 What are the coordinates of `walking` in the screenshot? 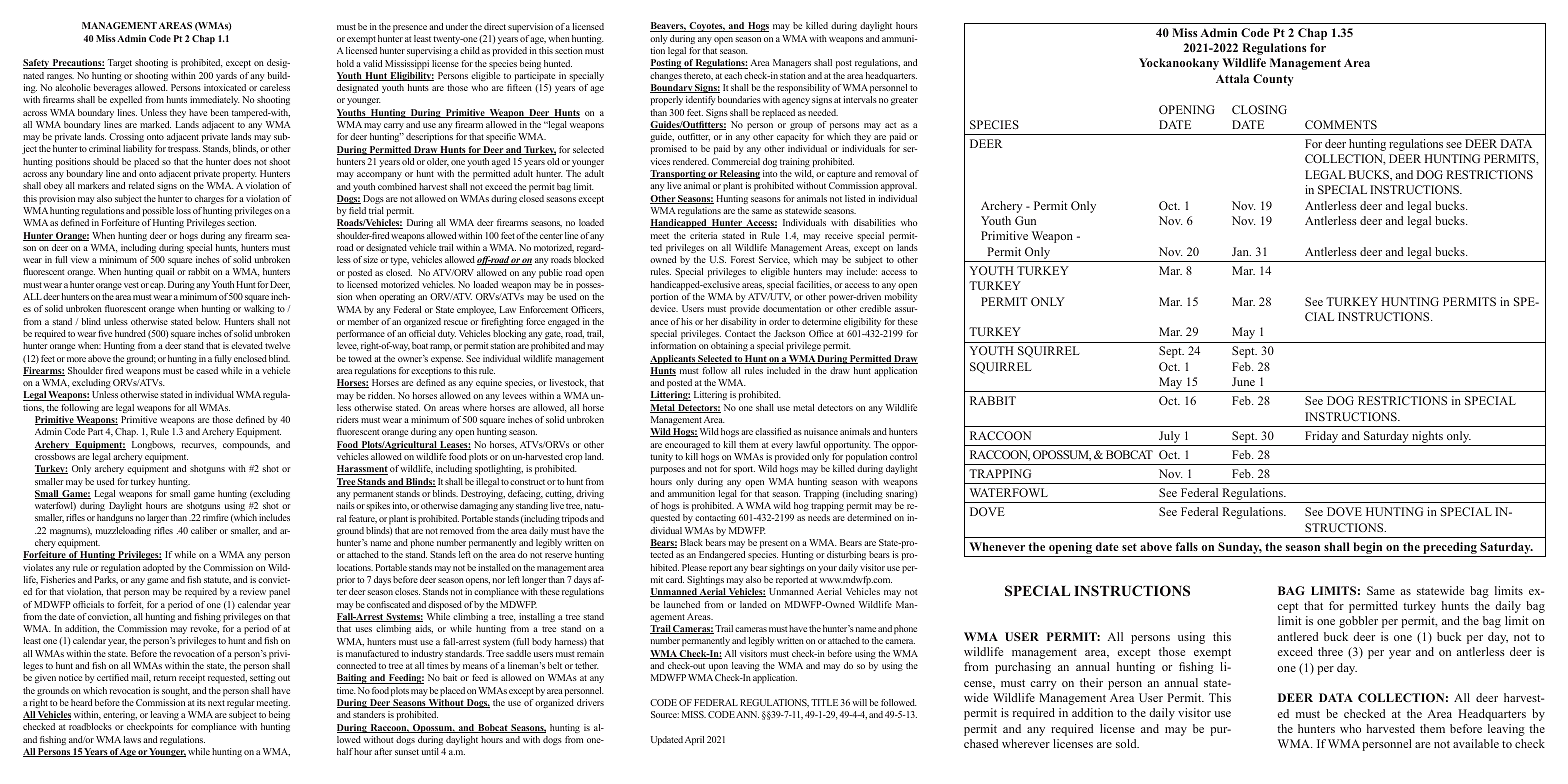 It's located at (259, 309).
